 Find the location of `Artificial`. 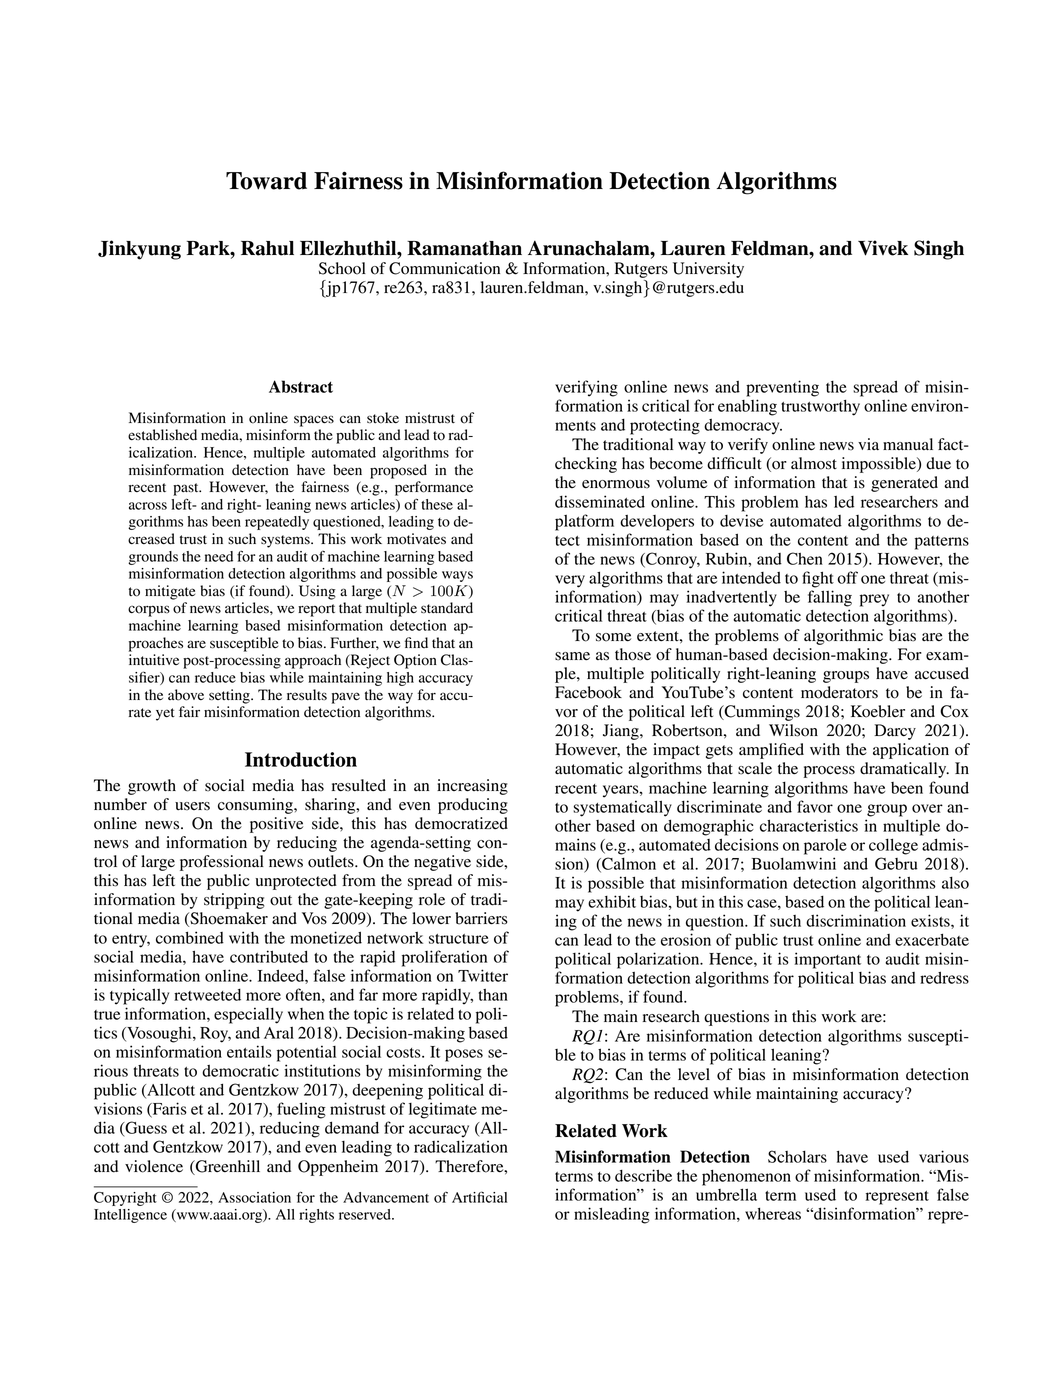

Artificial is located at coordinates (479, 1197).
